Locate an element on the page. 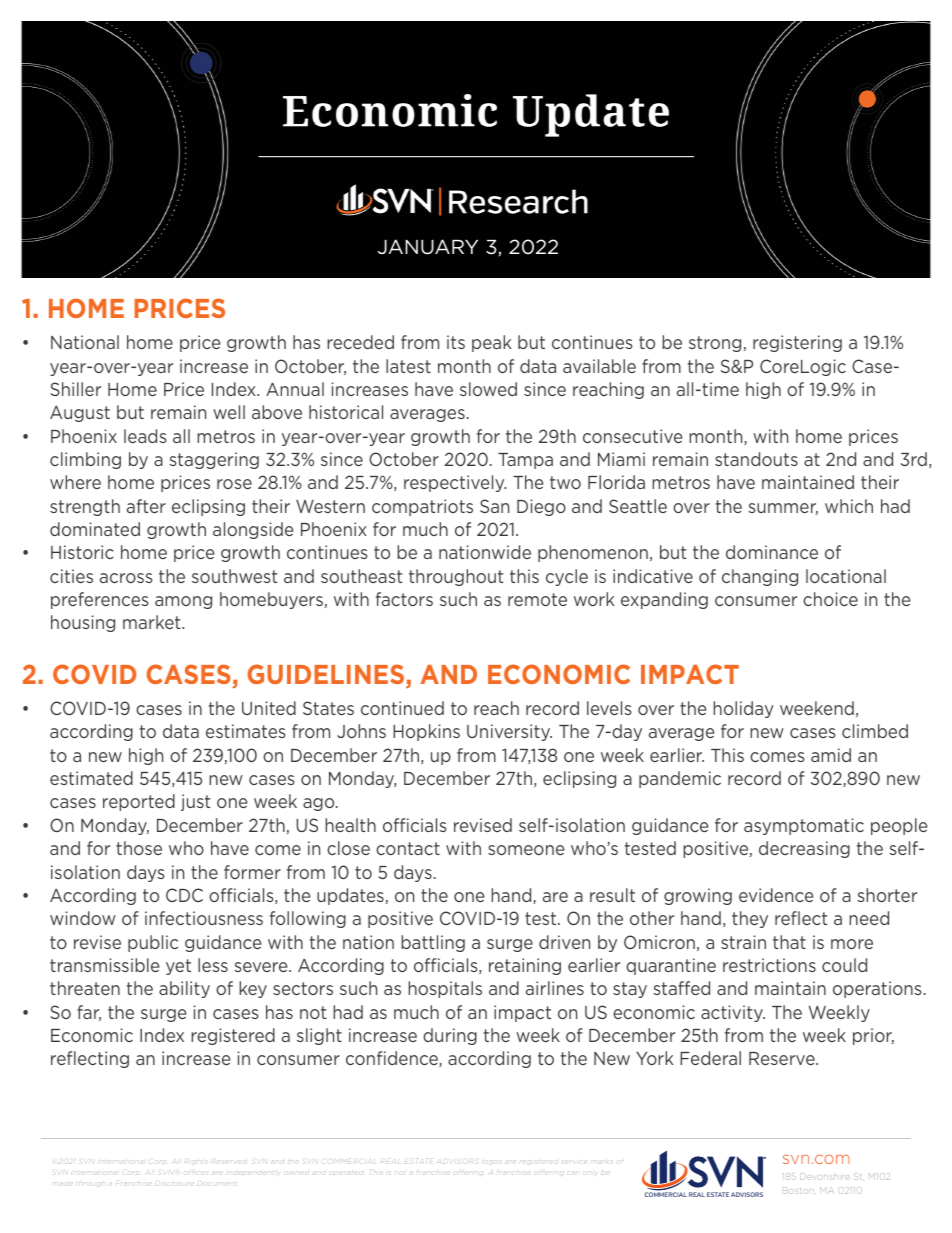 This page has width=952, height=1233. holiday is located at coordinates (743, 709).
